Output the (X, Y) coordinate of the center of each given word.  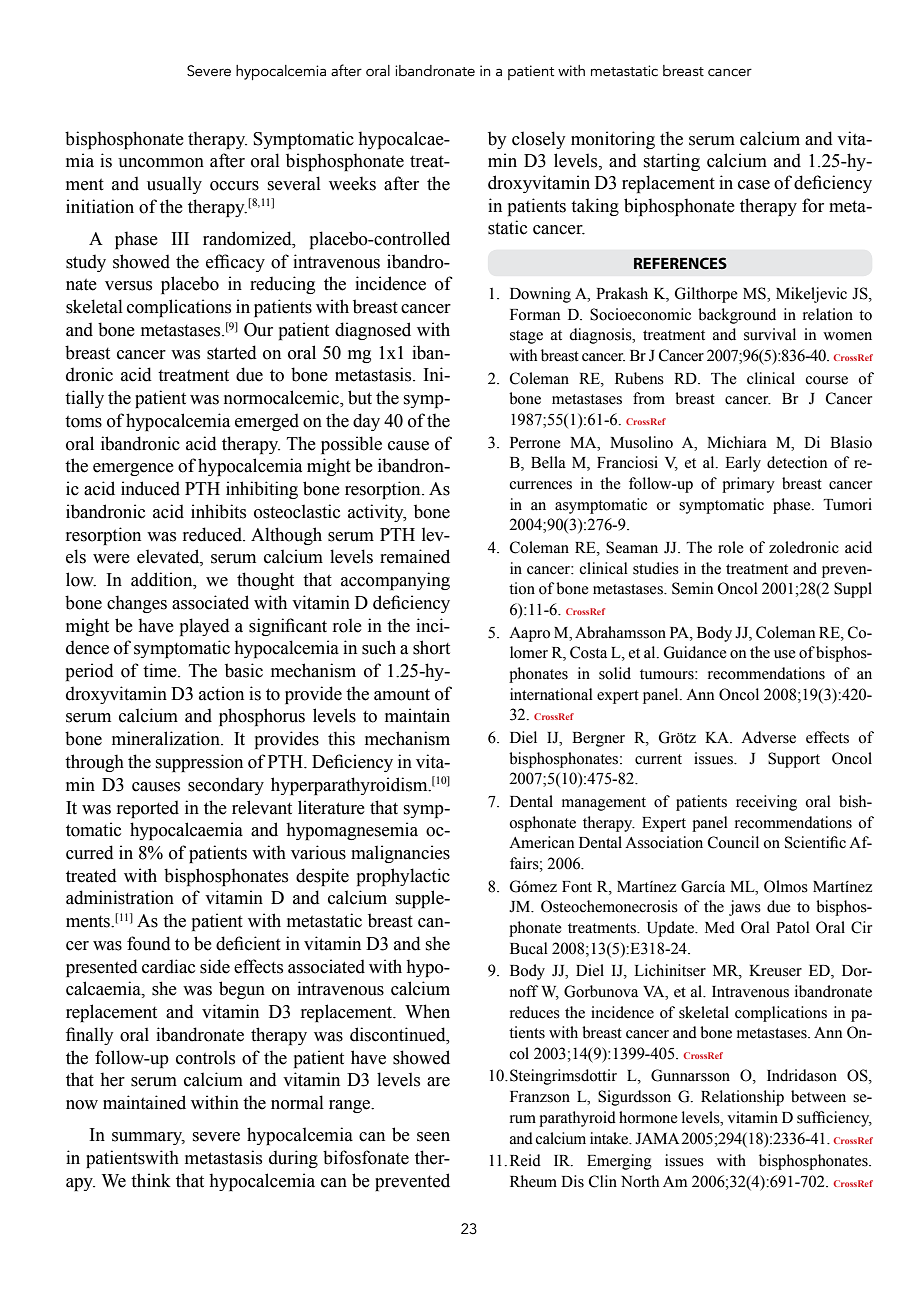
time (161, 670)
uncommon (161, 163)
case (754, 185)
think (151, 1180)
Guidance (695, 652)
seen (433, 1137)
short (431, 647)
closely (538, 140)
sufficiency (834, 1119)
